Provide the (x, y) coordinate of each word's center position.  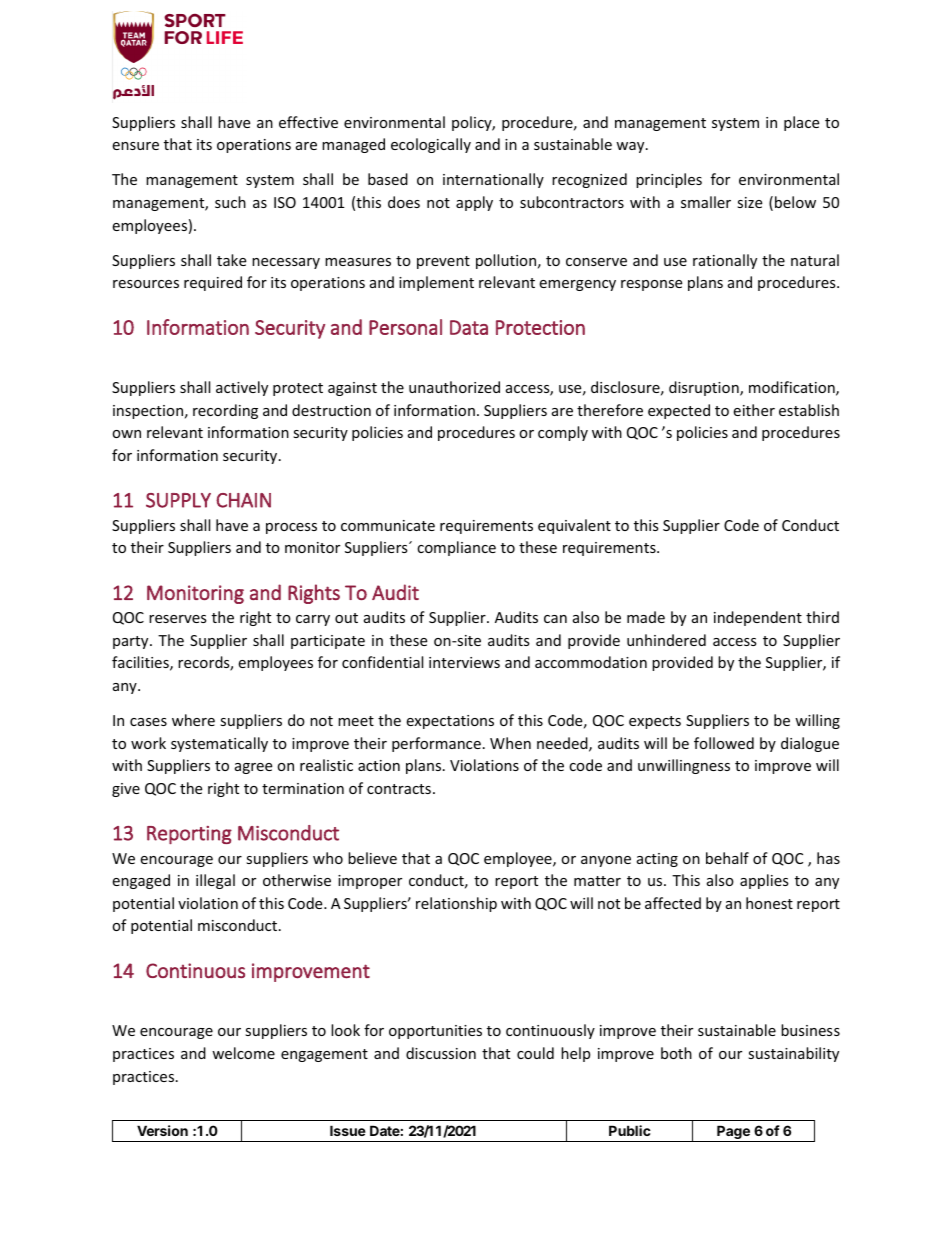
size (749, 202)
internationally (493, 180)
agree (253, 768)
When (510, 743)
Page (733, 1133)
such (230, 202)
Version (162, 1130)
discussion (441, 1053)
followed (724, 743)
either (754, 410)
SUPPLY (178, 500)
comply (563, 433)
